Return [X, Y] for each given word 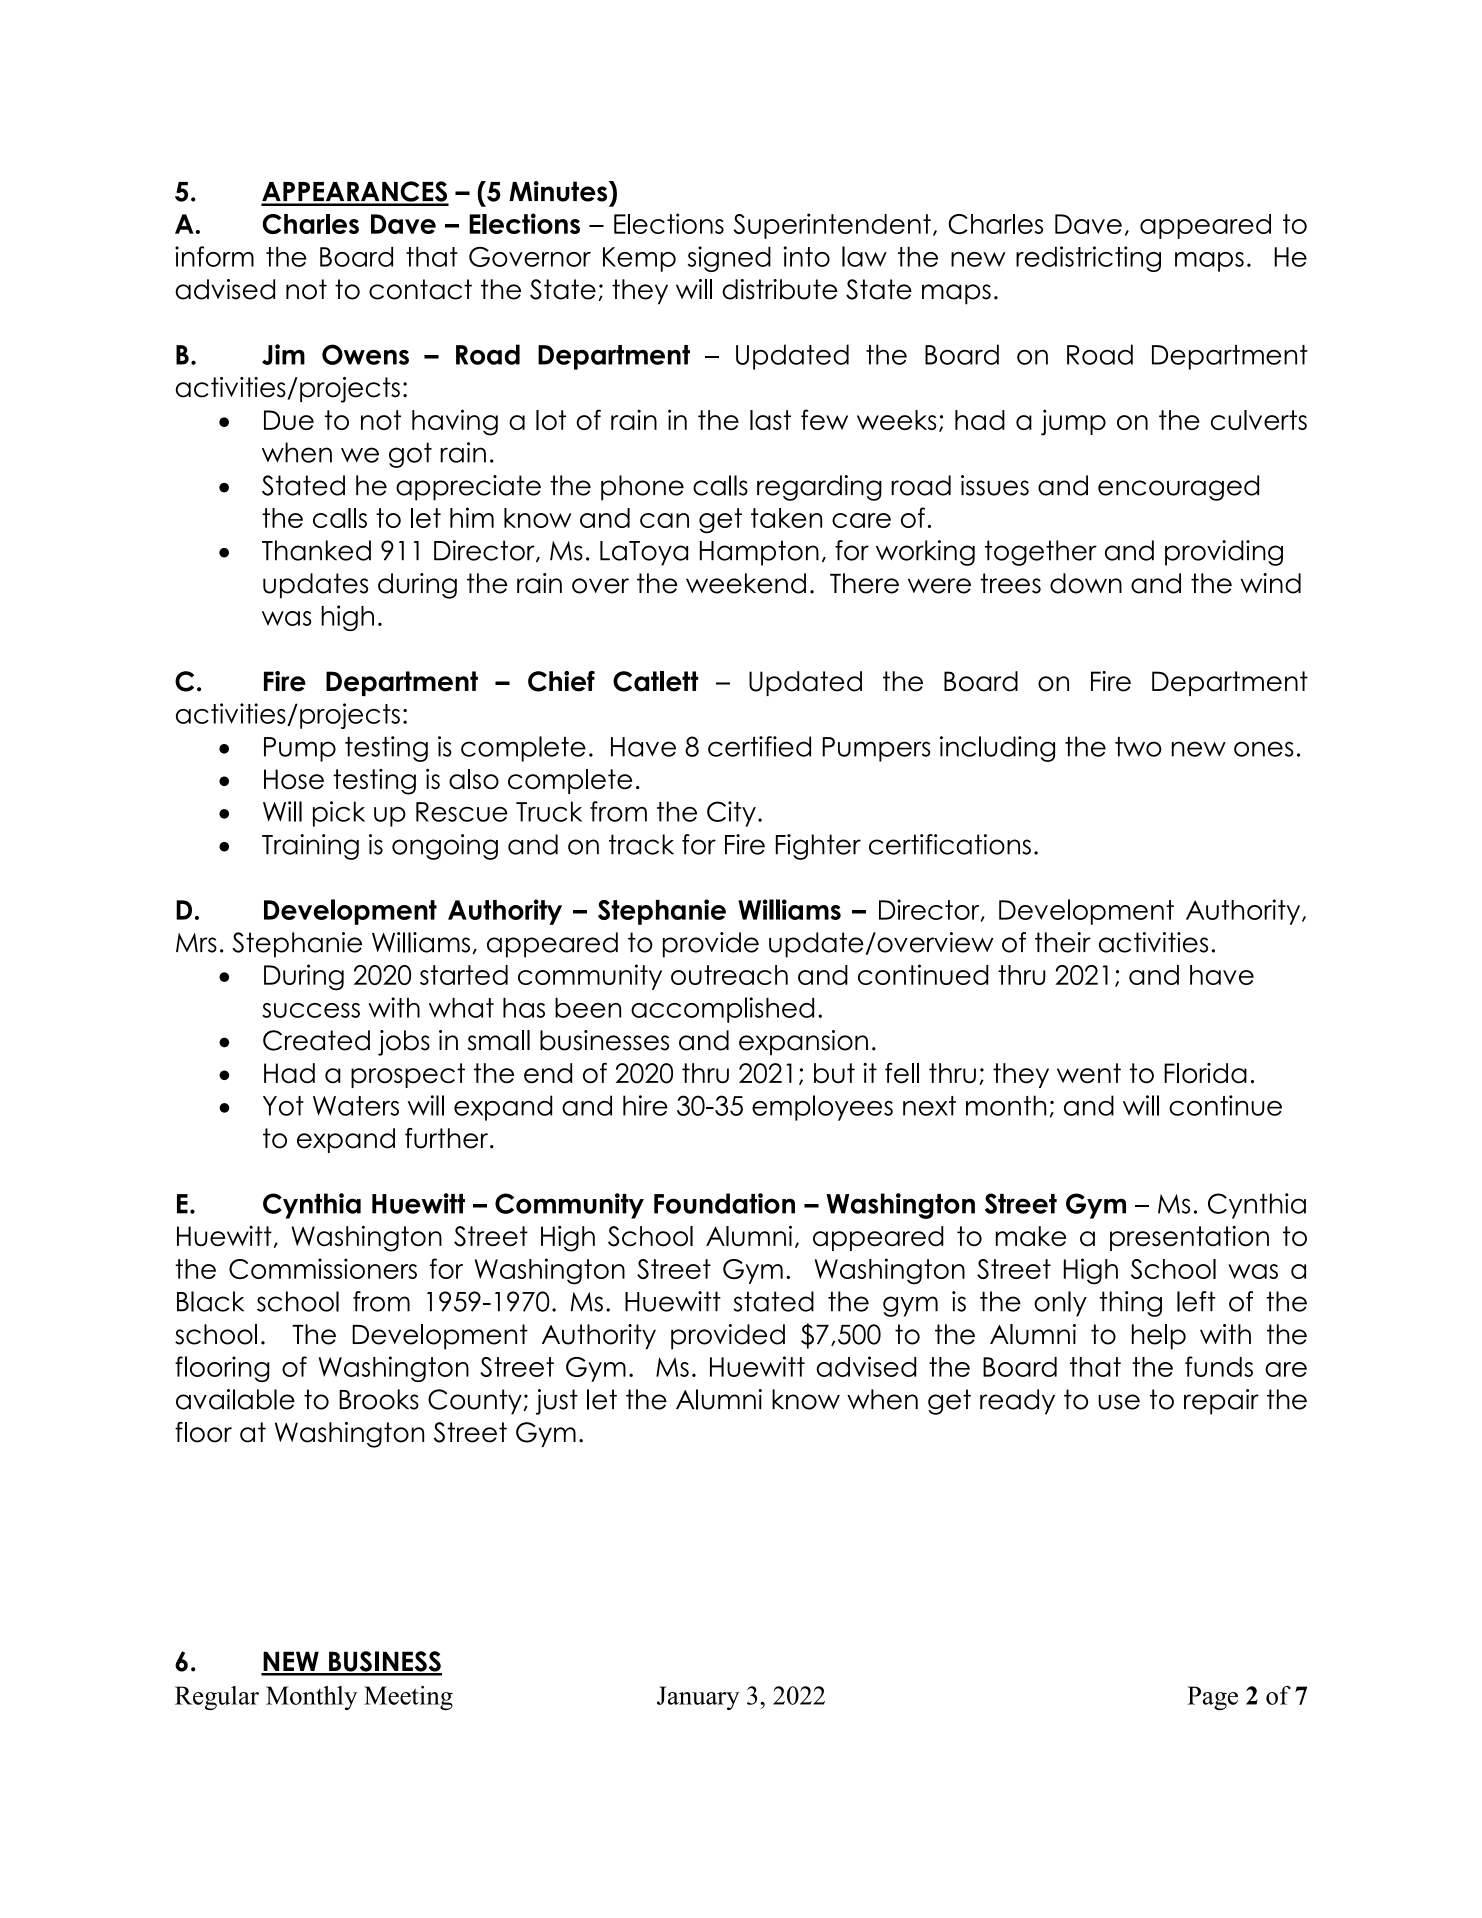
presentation [1189, 1238]
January [698, 1698]
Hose [294, 779]
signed [729, 259]
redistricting [1088, 259]
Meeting [408, 1698]
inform [214, 256]
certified [759, 746]
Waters [356, 1106]
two [1138, 747]
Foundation [724, 1203]
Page [1212, 1698]
